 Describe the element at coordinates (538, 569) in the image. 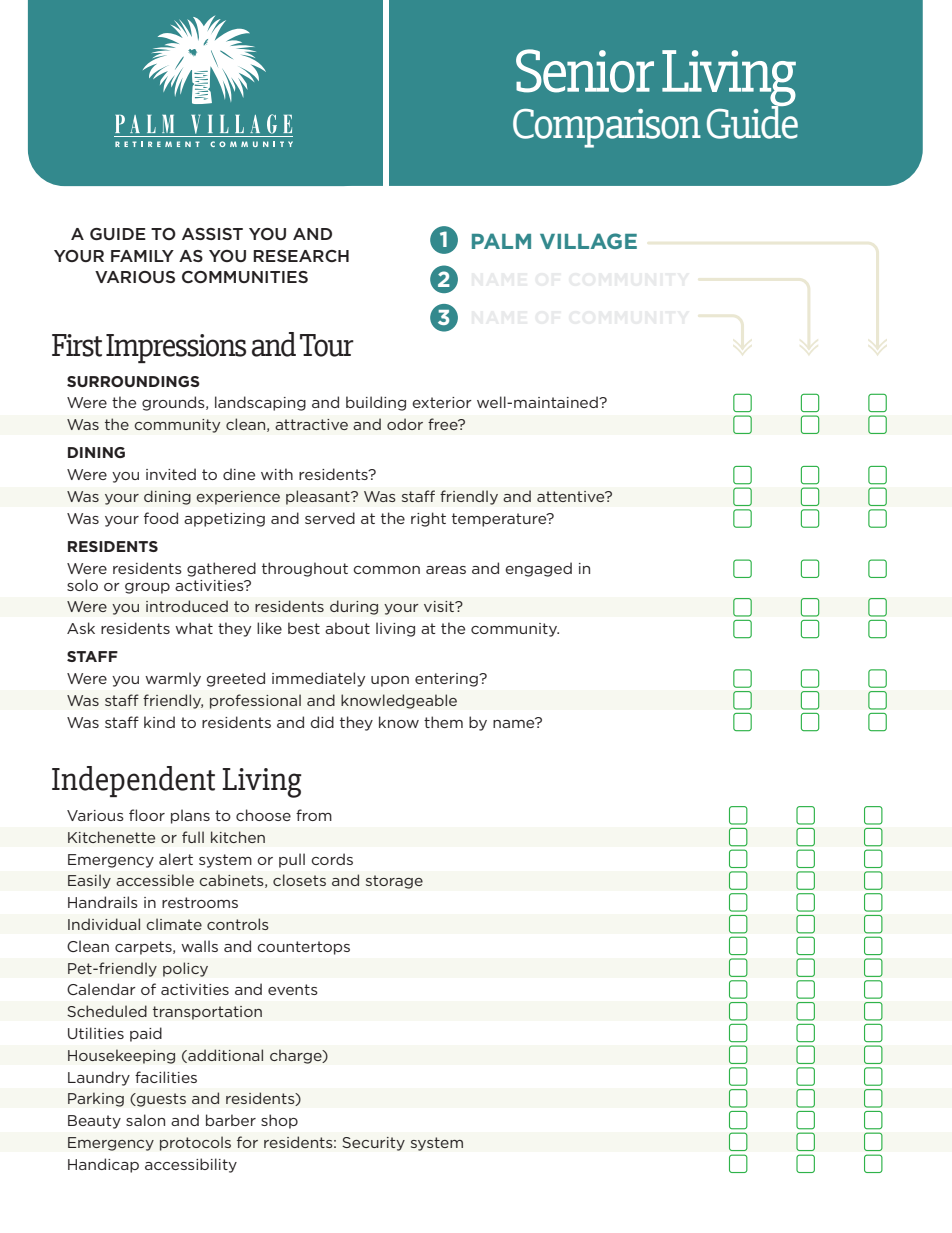

I see `engaged` at that location.
